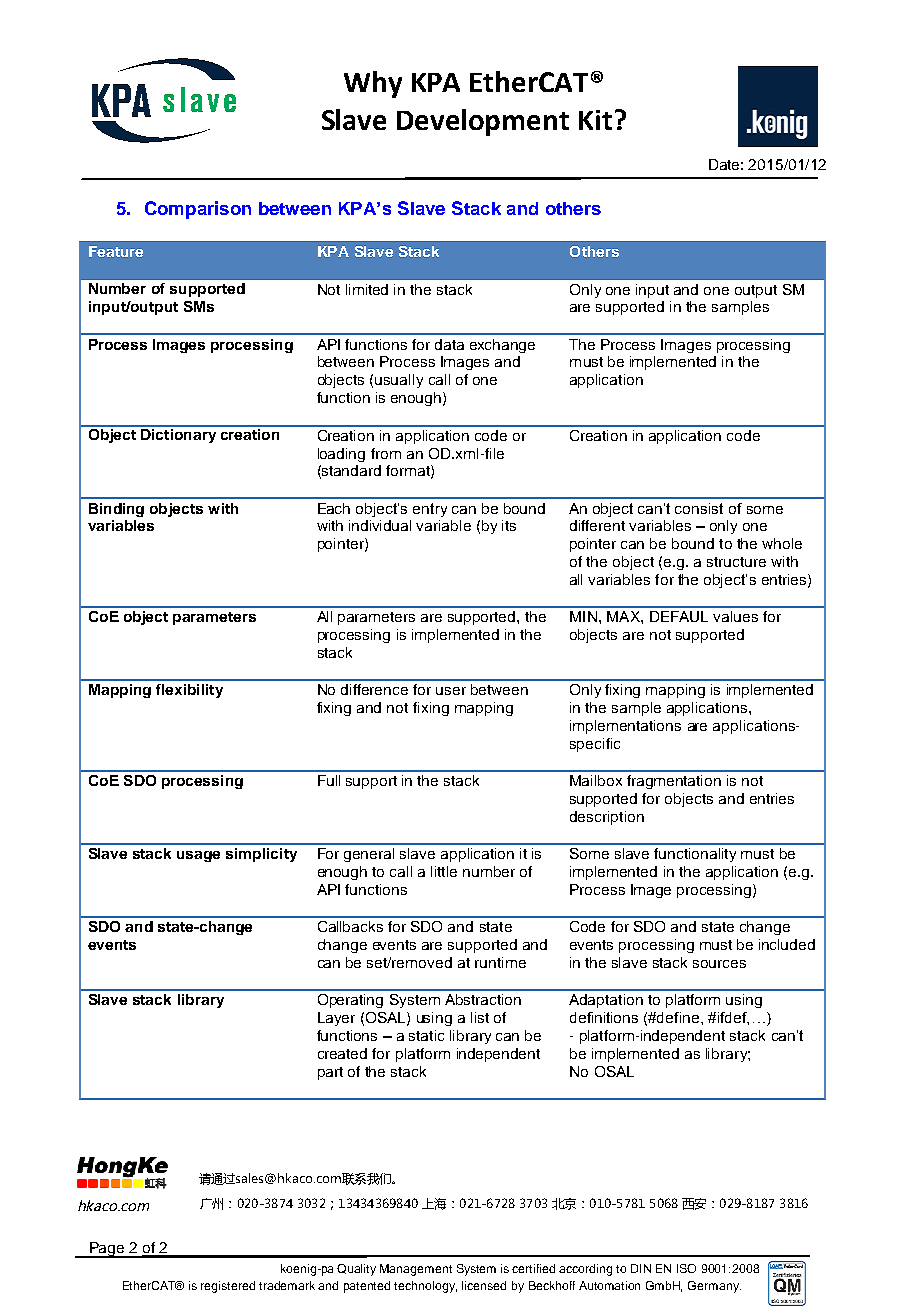 This screenshot has width=924, height=1308. Describe the element at coordinates (483, 122) in the screenshot. I see `Development` at that location.
